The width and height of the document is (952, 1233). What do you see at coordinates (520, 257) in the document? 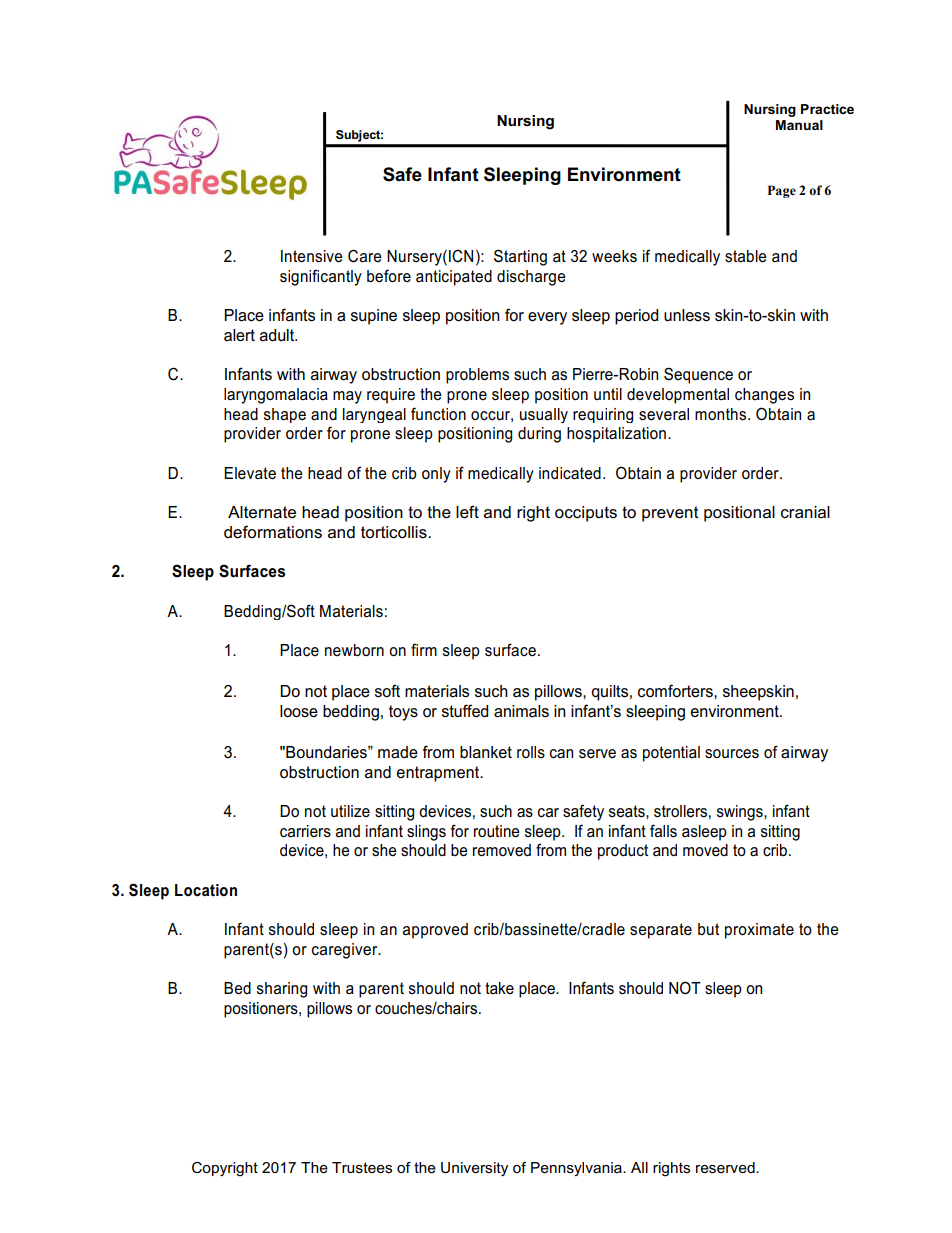
I see `Starting` at bounding box center [520, 257].
